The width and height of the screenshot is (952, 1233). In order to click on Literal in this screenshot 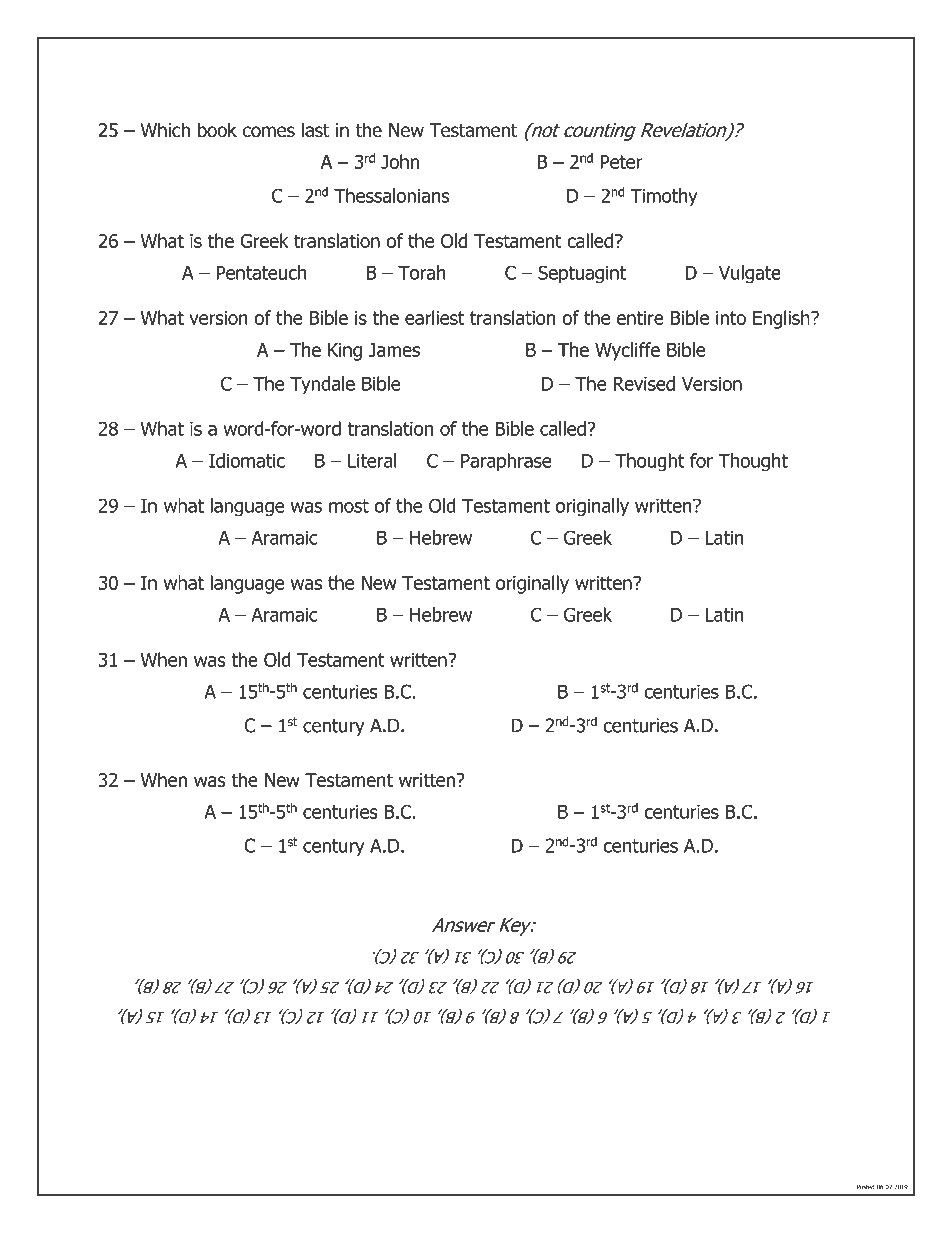, I will do `click(372, 460)`.
